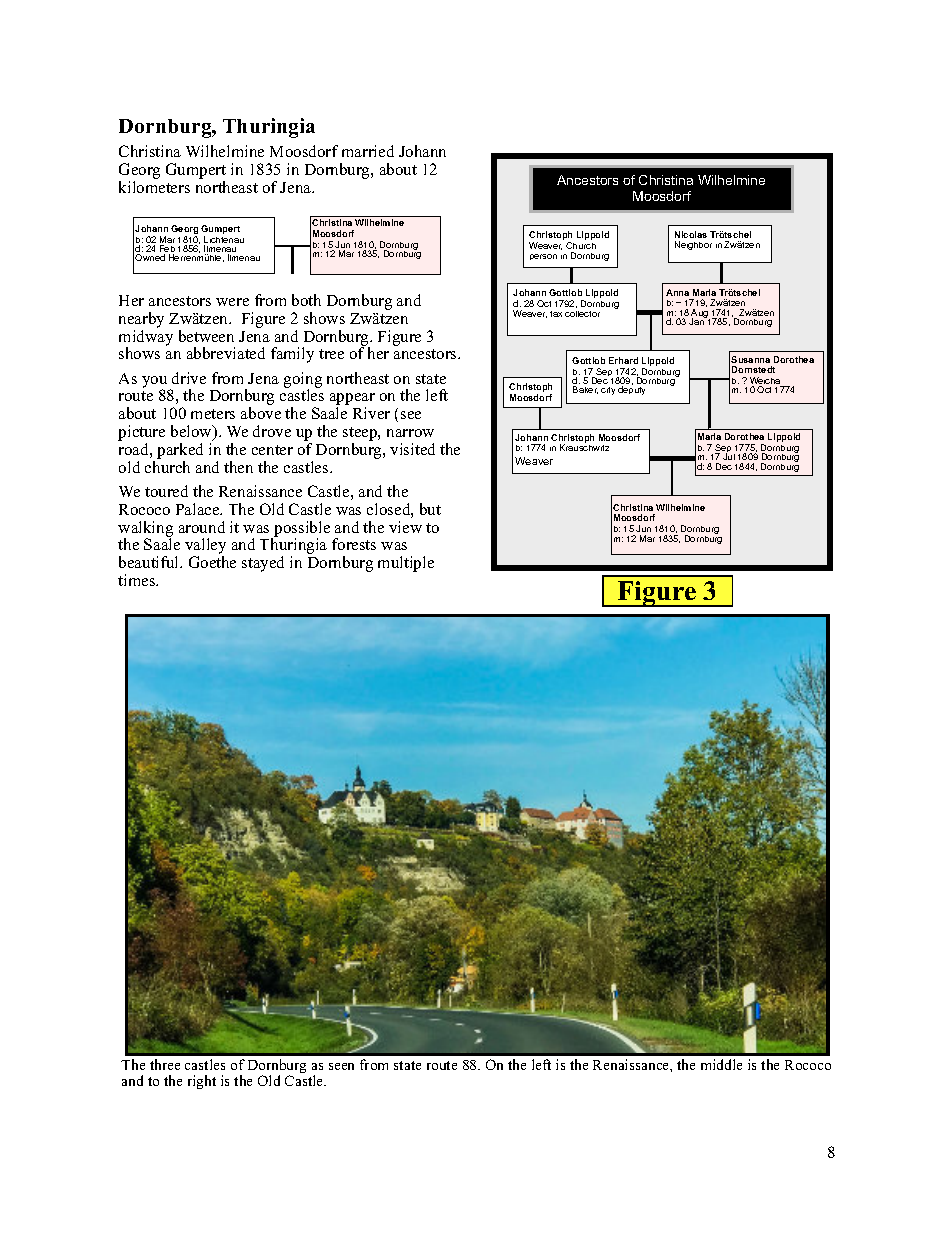 The width and height of the document is (952, 1233). What do you see at coordinates (202, 1082) in the document?
I see `right` at bounding box center [202, 1082].
